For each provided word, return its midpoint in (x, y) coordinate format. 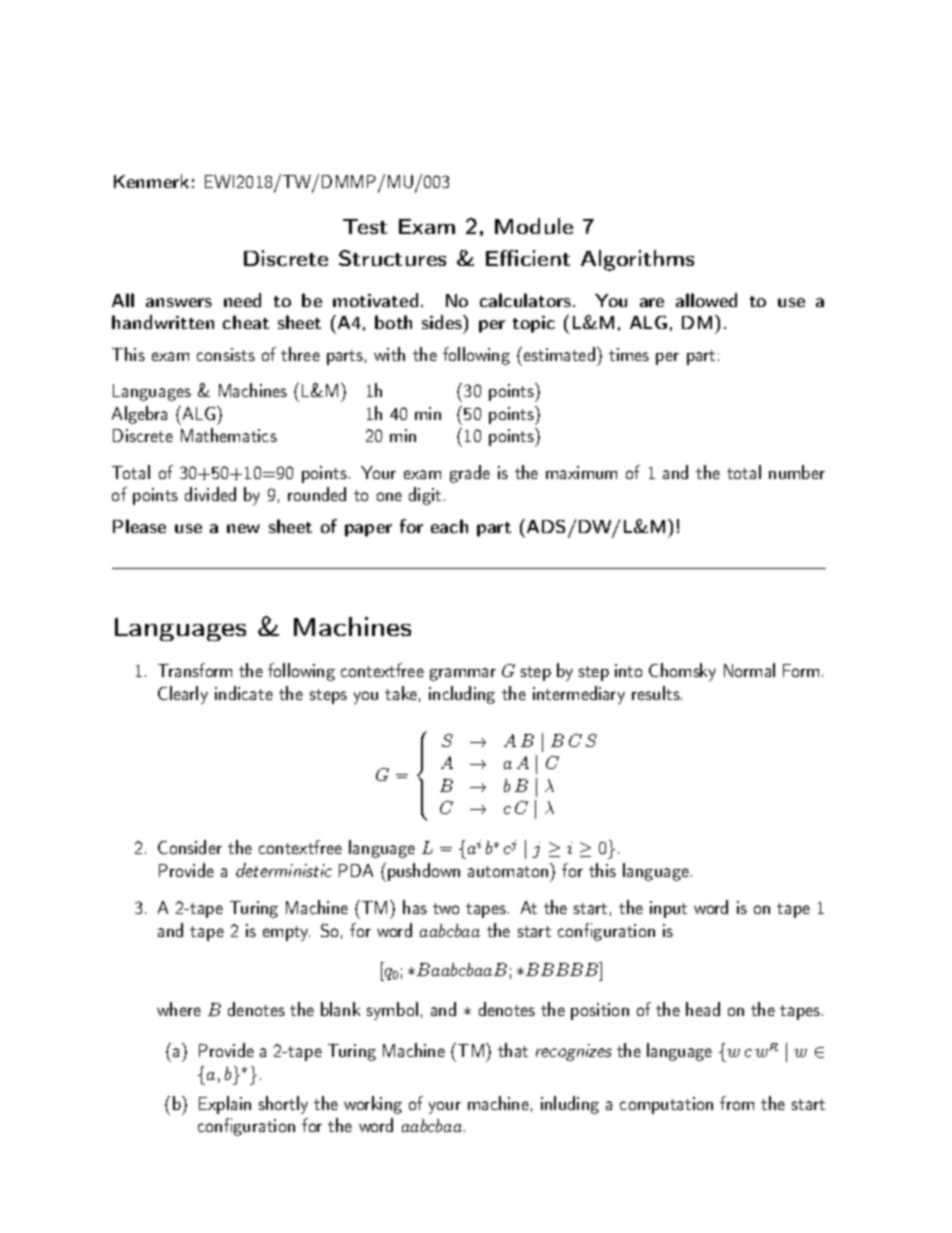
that (513, 1050)
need (242, 300)
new (243, 528)
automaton (508, 871)
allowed (706, 300)
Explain (225, 1105)
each (449, 526)
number (797, 472)
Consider (190, 847)
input (668, 909)
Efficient (528, 258)
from (737, 1103)
